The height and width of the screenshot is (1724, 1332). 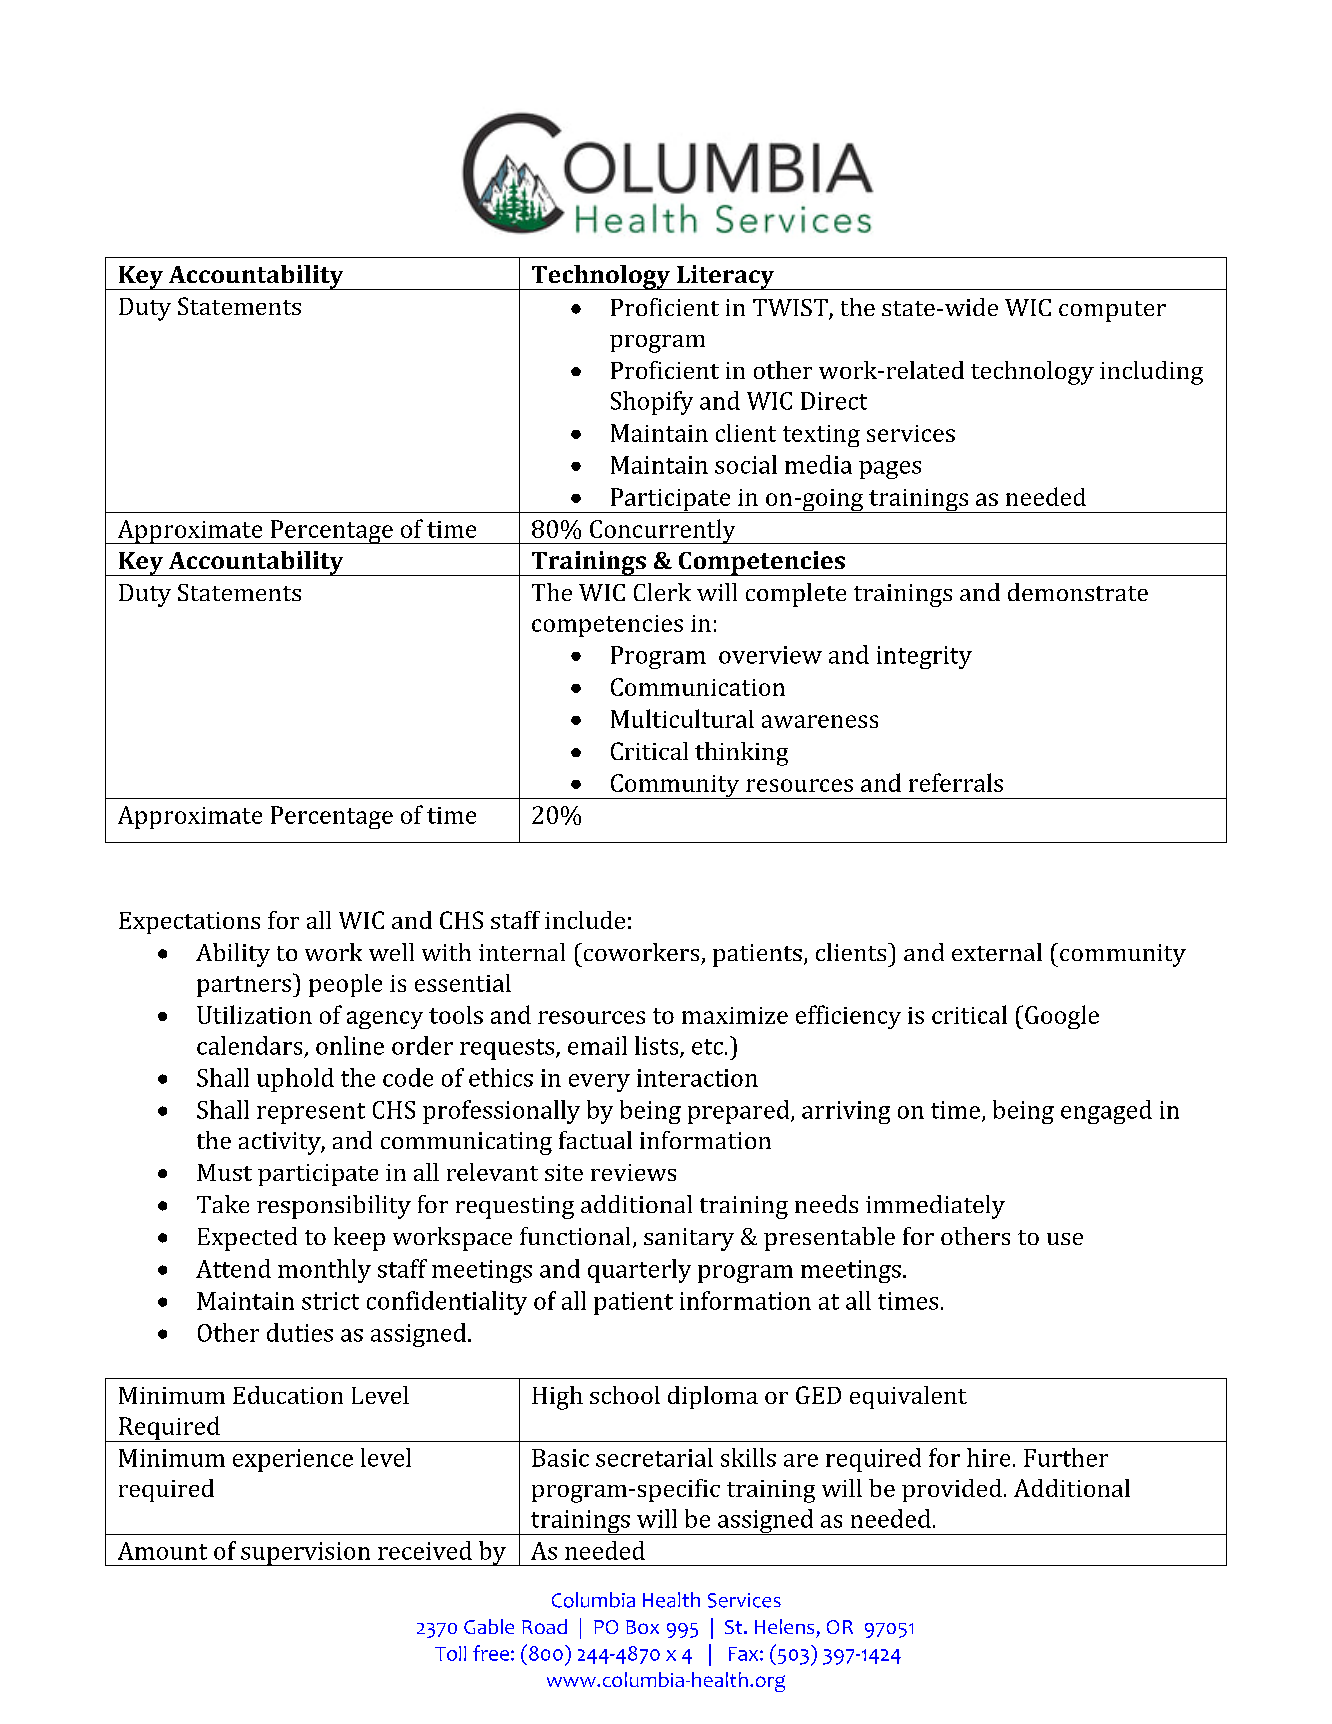 I want to click on quarterly, so click(x=639, y=1271).
